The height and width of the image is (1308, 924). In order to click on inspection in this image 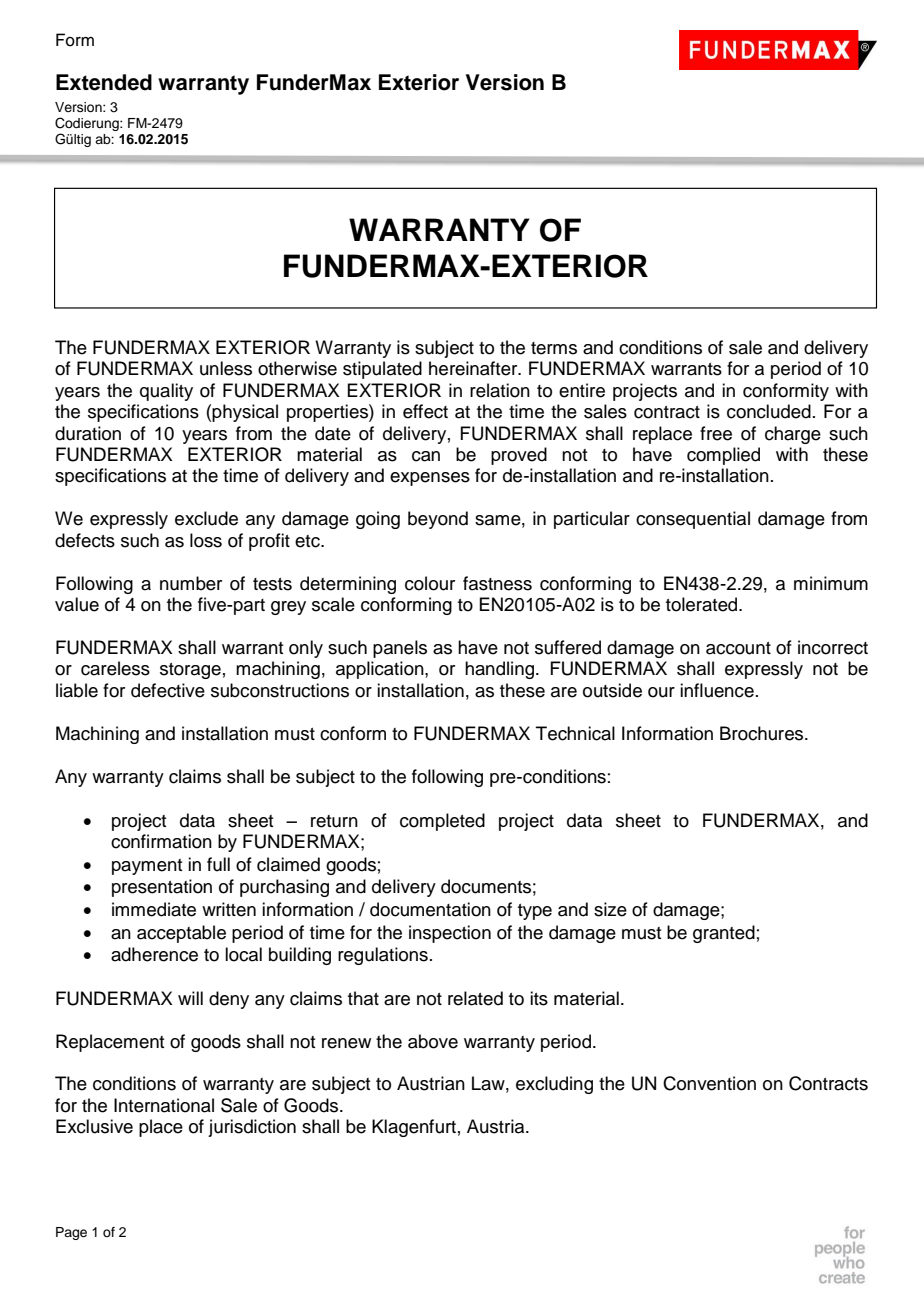, I will do `click(450, 934)`.
